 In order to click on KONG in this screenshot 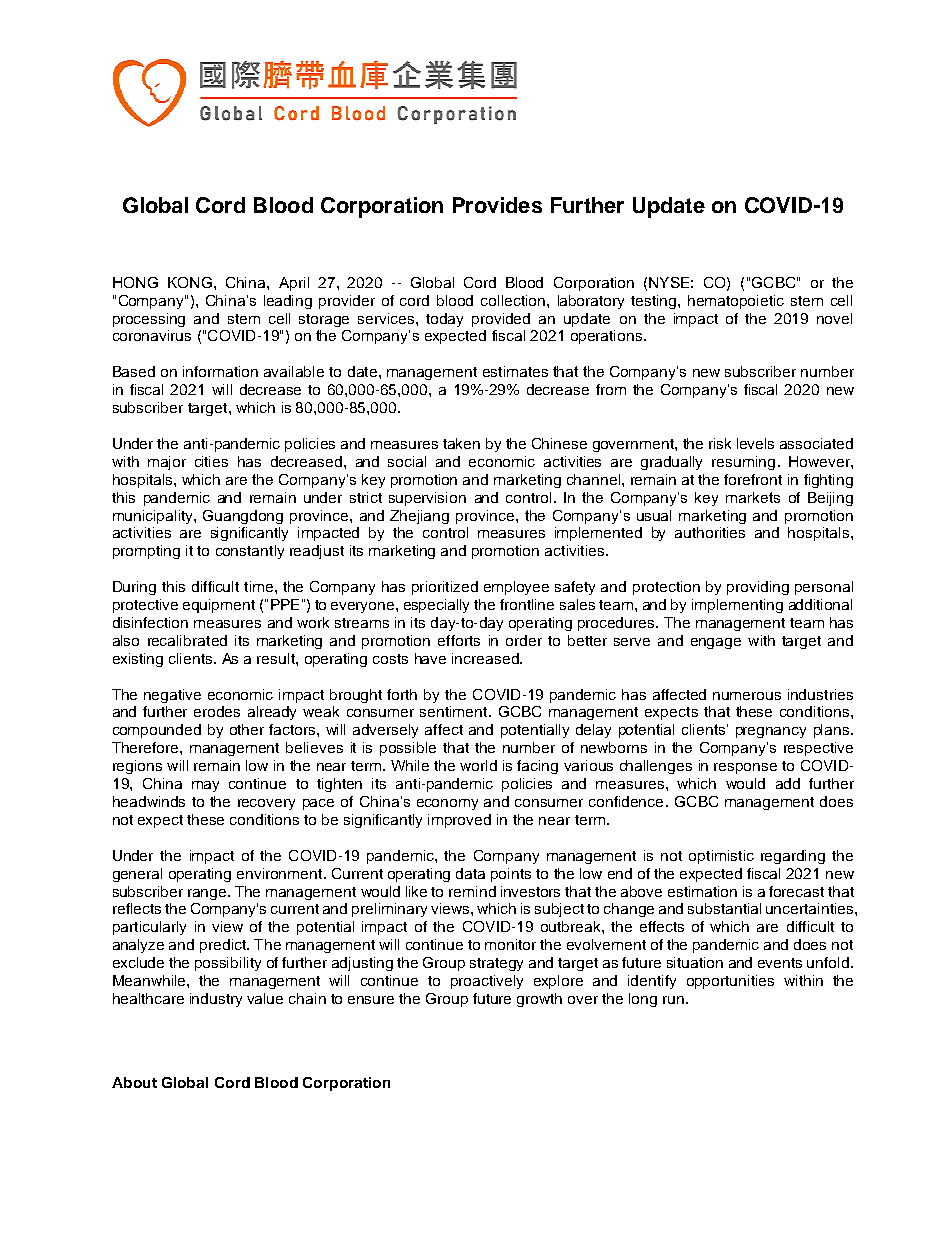, I will do `click(190, 282)`.
